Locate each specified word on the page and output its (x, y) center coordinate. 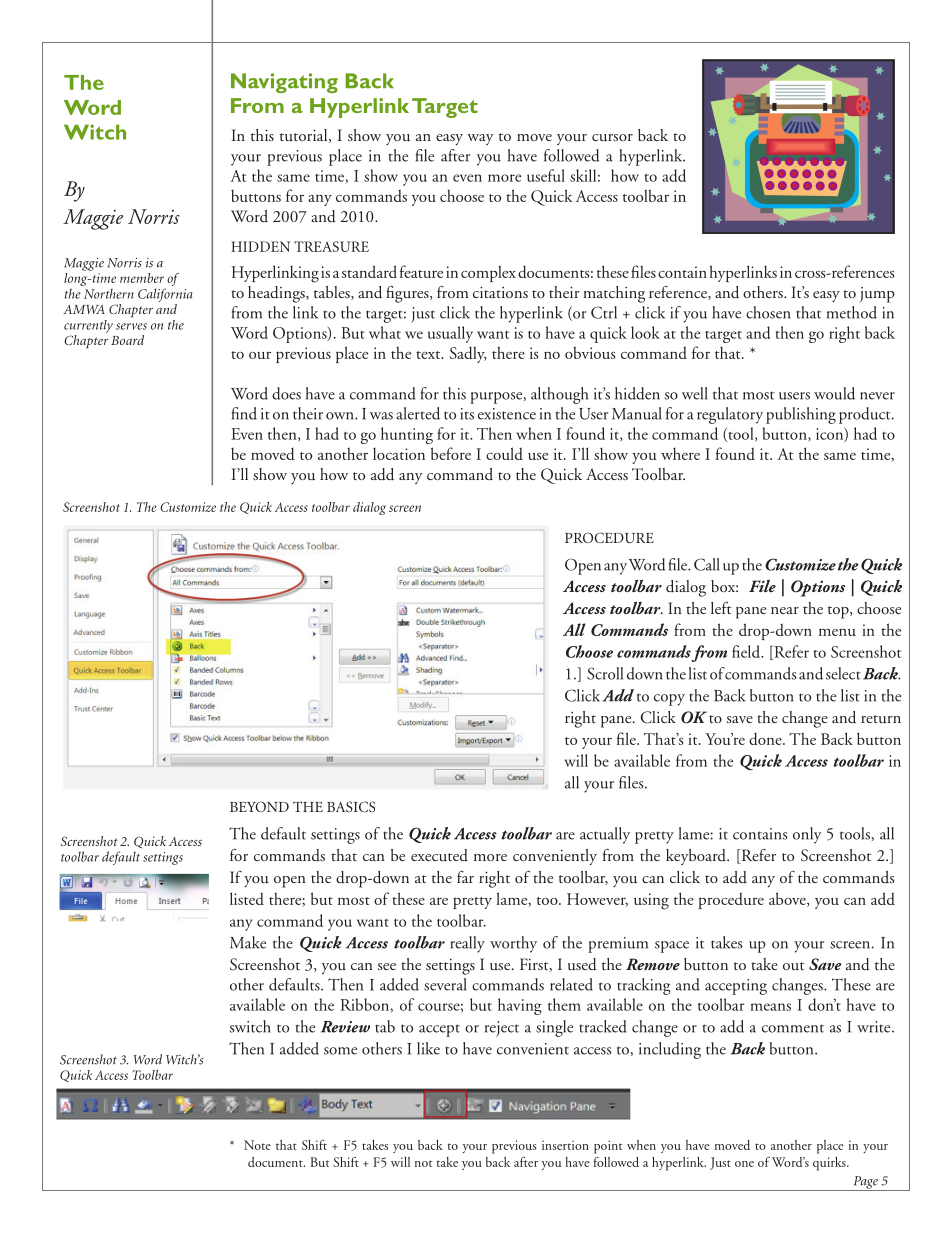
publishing (801, 415)
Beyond (259, 806)
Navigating (284, 83)
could (504, 453)
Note (257, 1145)
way (480, 139)
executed (439, 855)
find (244, 413)
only (807, 835)
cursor (612, 138)
